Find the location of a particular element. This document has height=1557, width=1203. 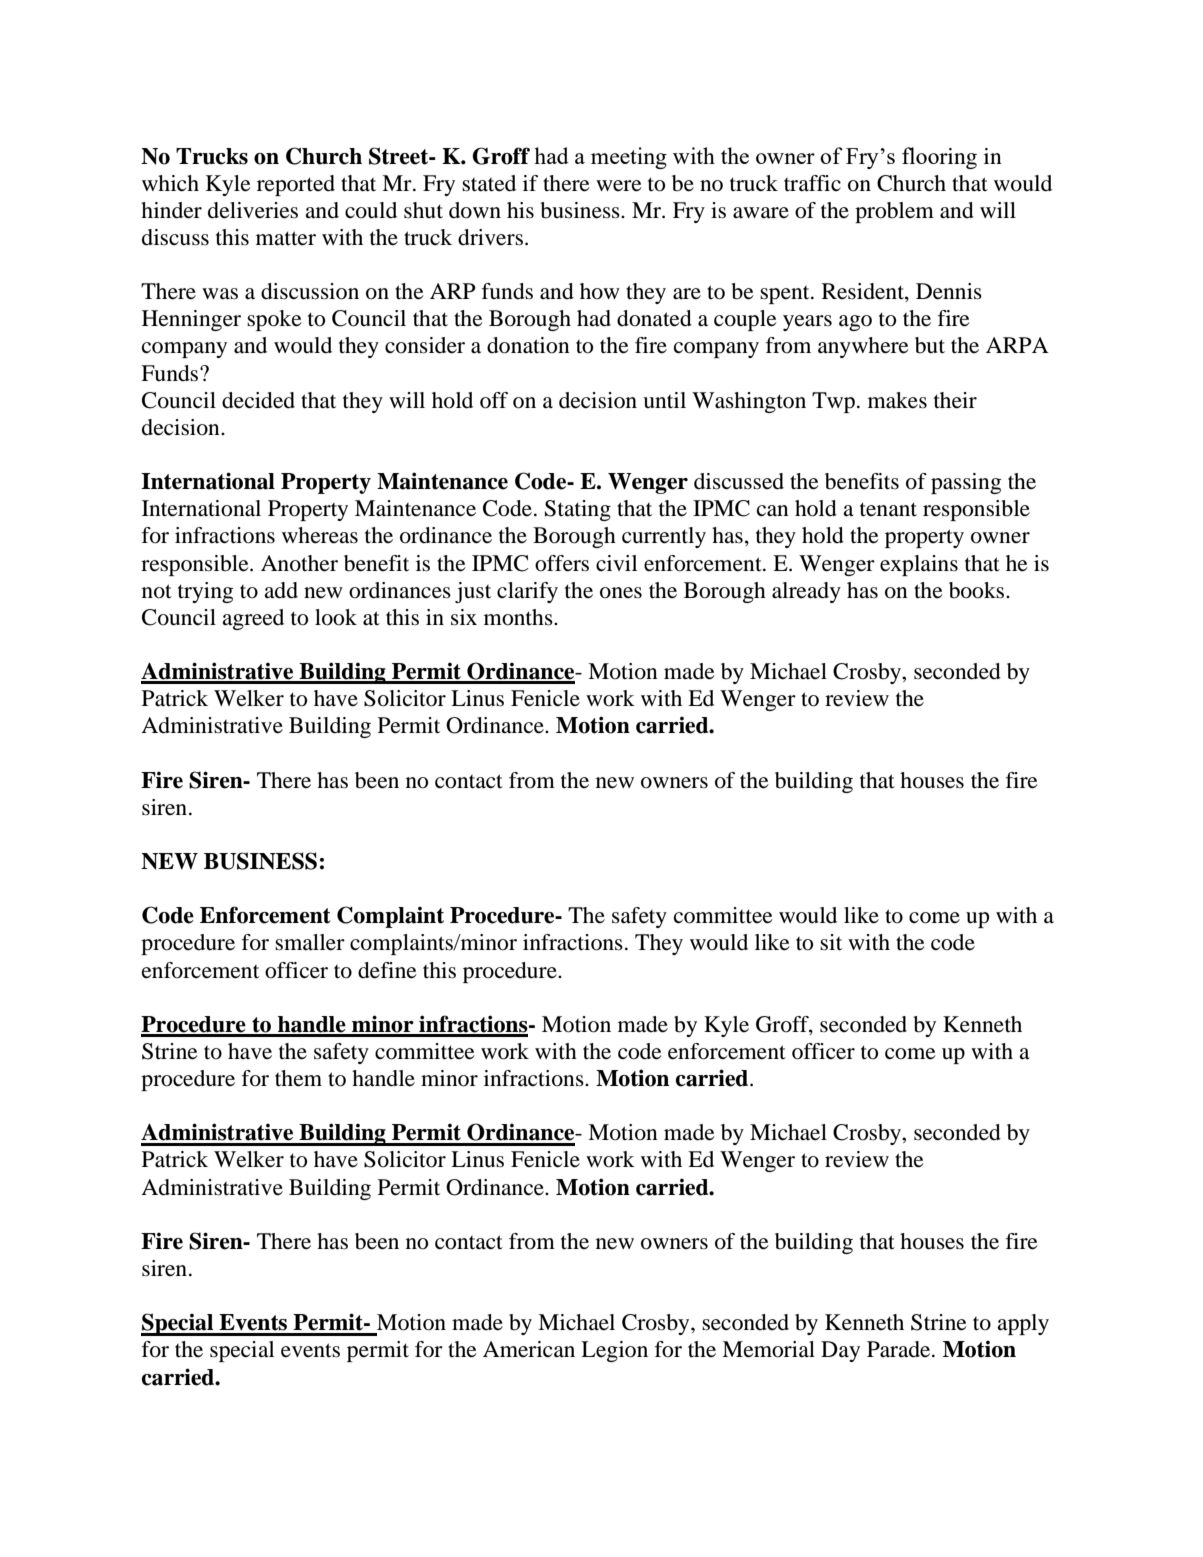

Legion is located at coordinates (614, 1351).
